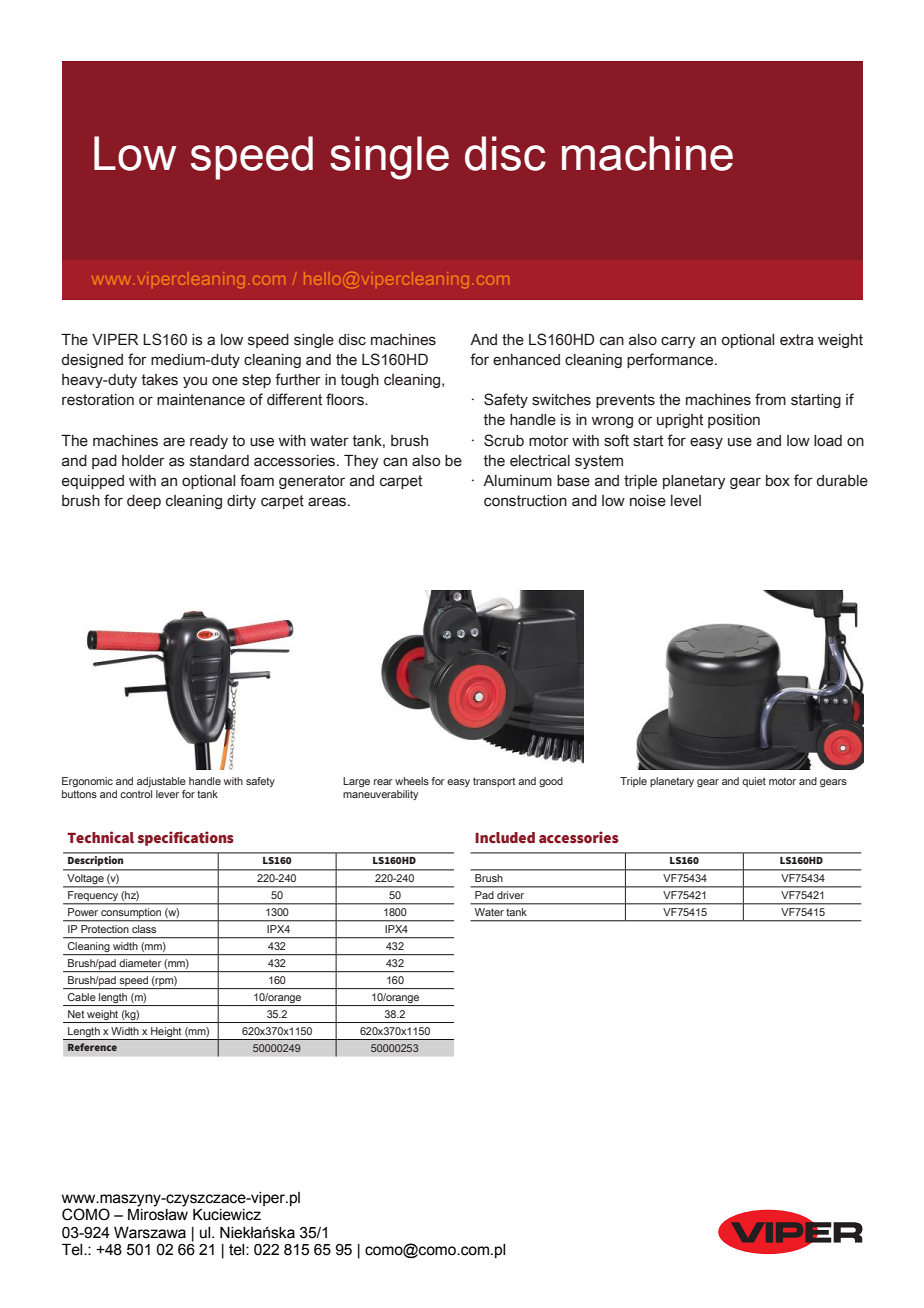 This page has width=924, height=1308. Describe the element at coordinates (525, 501) in the page. I see `construction` at that location.
